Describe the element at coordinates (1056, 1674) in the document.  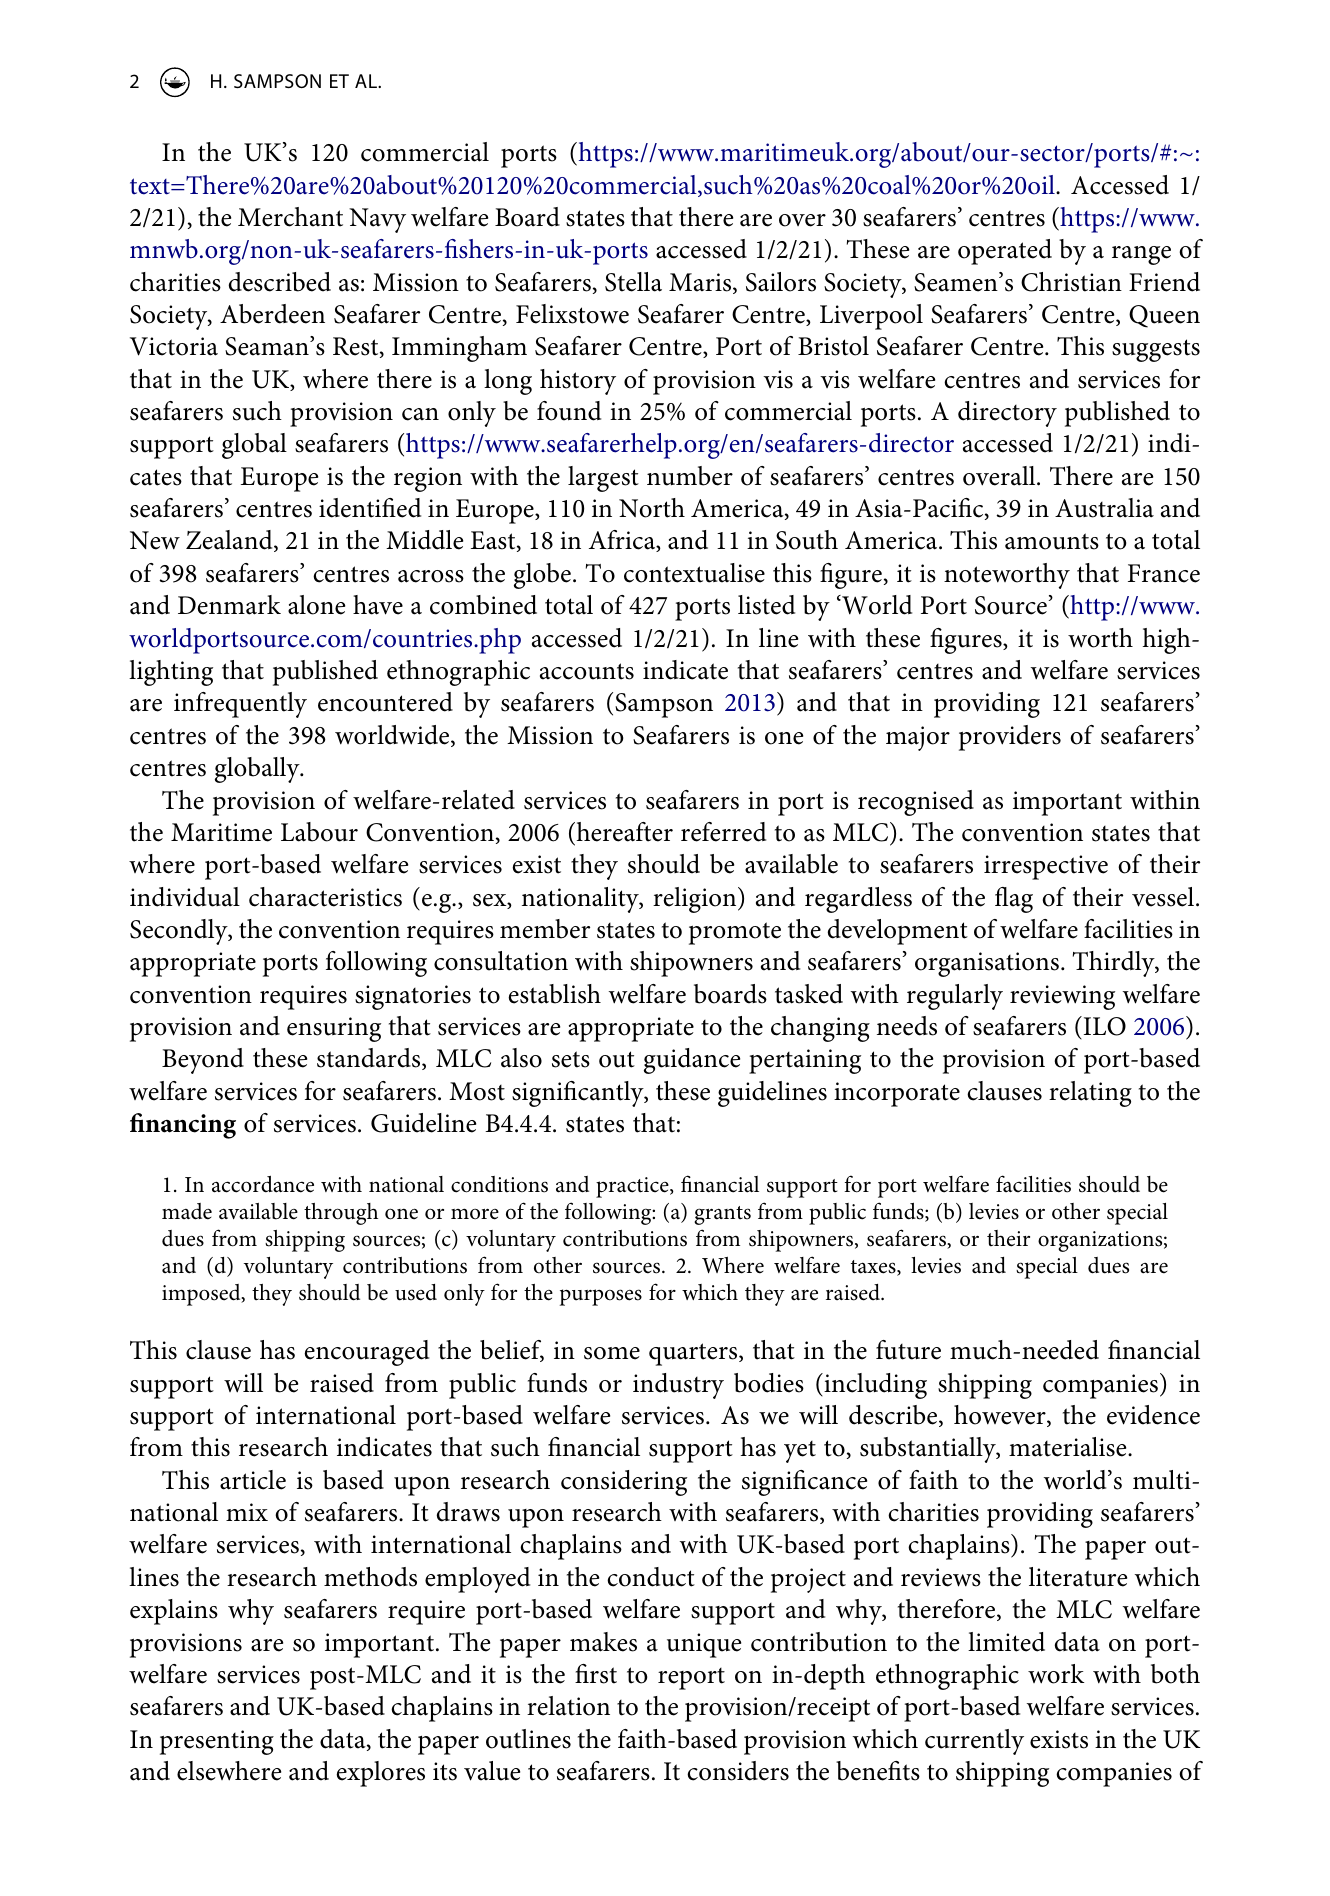
I see `work` at that location.
